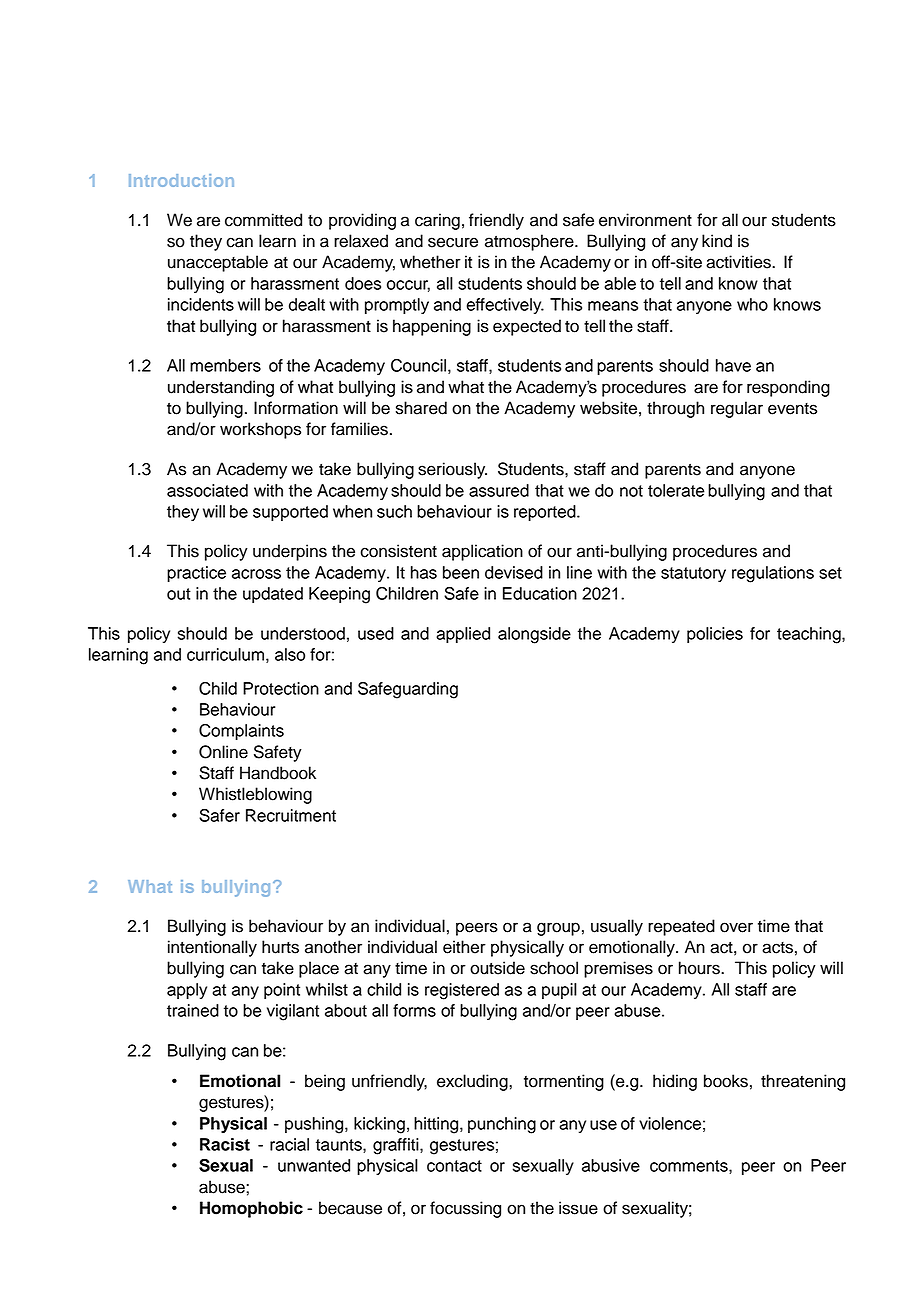  What do you see at coordinates (251, 1209) in the page?
I see `Homophobic` at bounding box center [251, 1209].
